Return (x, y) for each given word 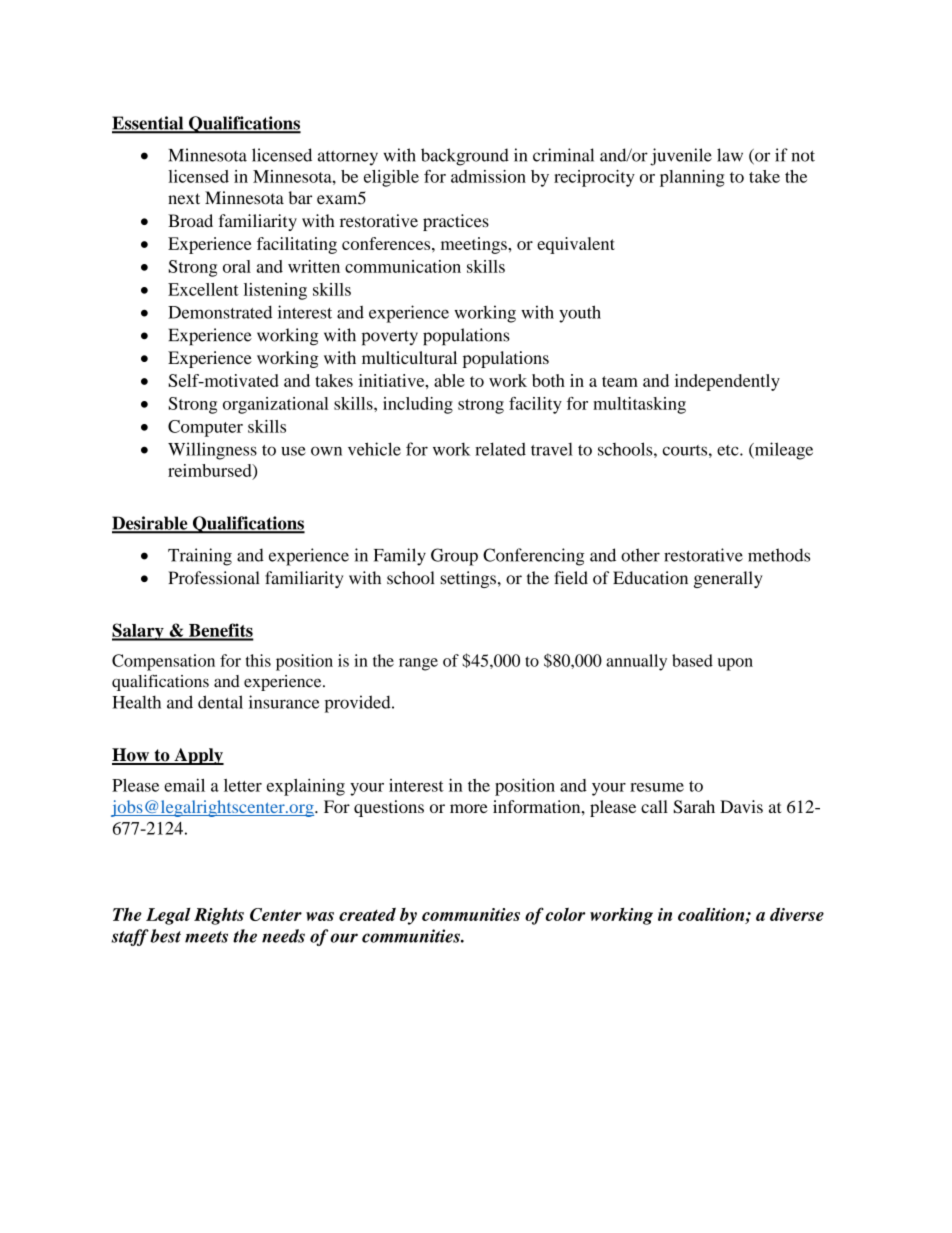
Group (454, 557)
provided (359, 704)
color (565, 914)
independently (727, 382)
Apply (198, 756)
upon (735, 664)
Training (200, 557)
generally (728, 579)
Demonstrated (220, 312)
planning (692, 178)
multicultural (409, 357)
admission (488, 176)
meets (206, 937)
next (184, 199)
